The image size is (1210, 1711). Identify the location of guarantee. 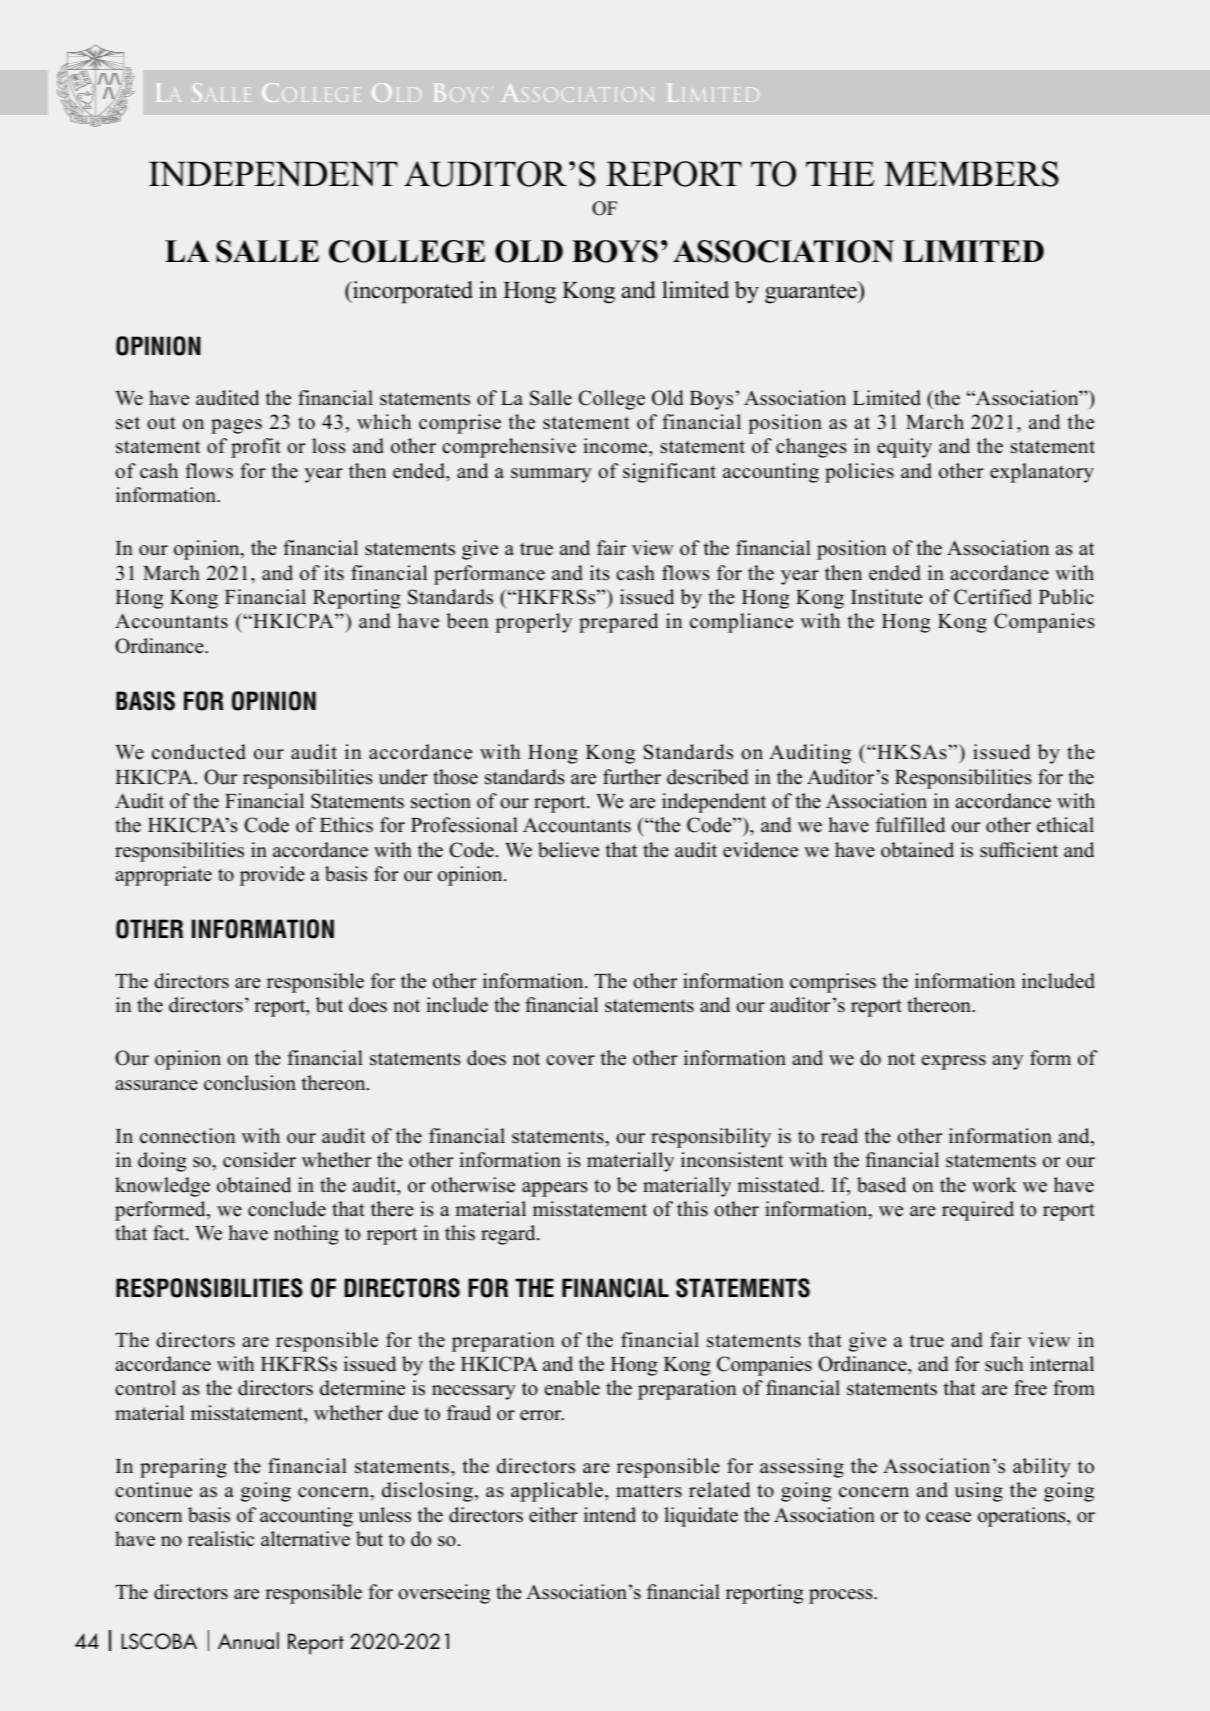
(812, 292).
